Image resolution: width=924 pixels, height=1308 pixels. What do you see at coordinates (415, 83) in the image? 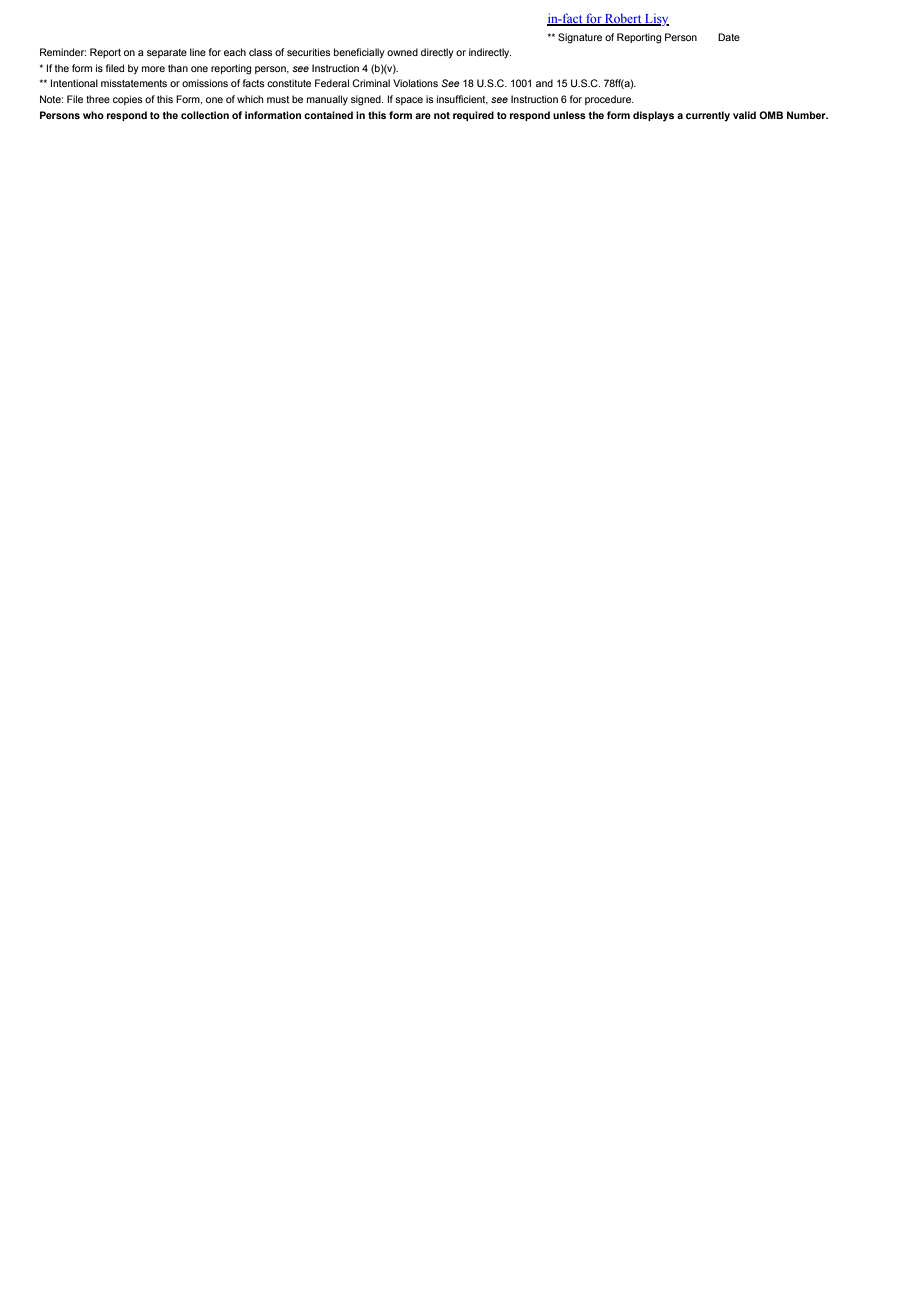
I see `Violations` at bounding box center [415, 83].
